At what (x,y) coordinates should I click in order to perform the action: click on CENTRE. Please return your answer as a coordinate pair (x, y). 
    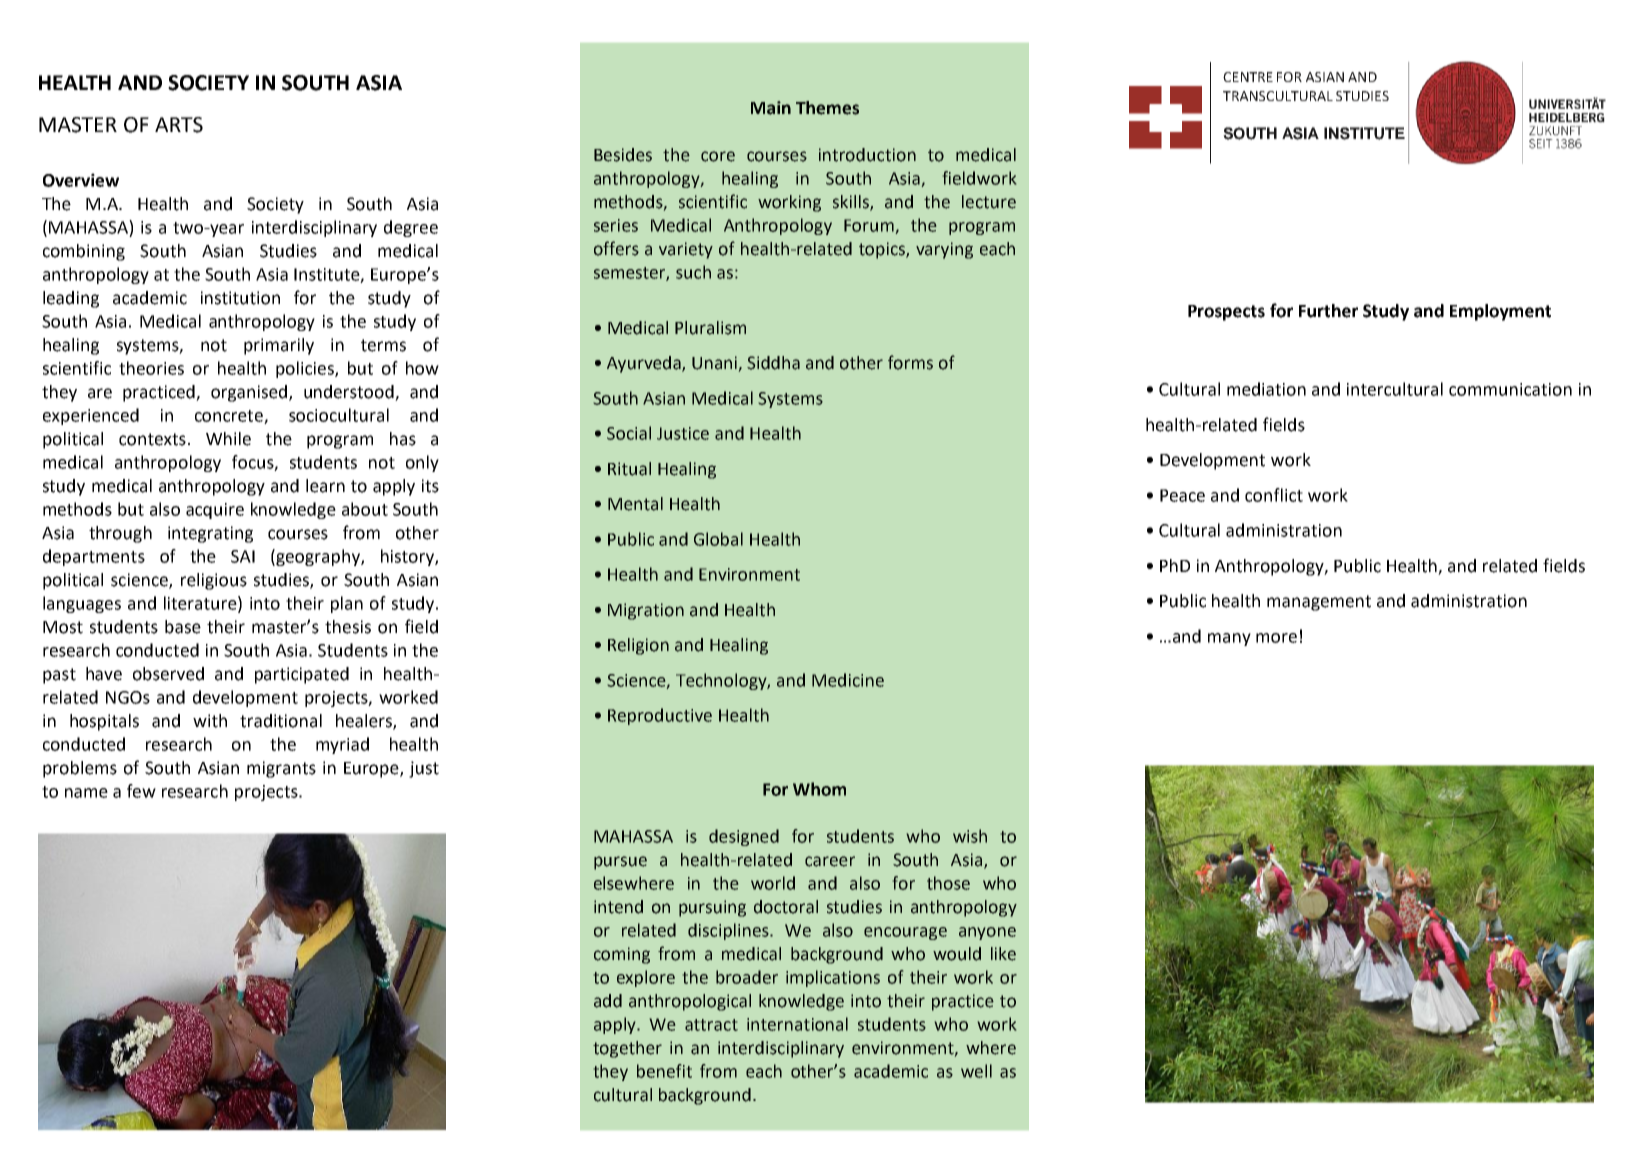
    Looking at the image, I should click on (1248, 77).
